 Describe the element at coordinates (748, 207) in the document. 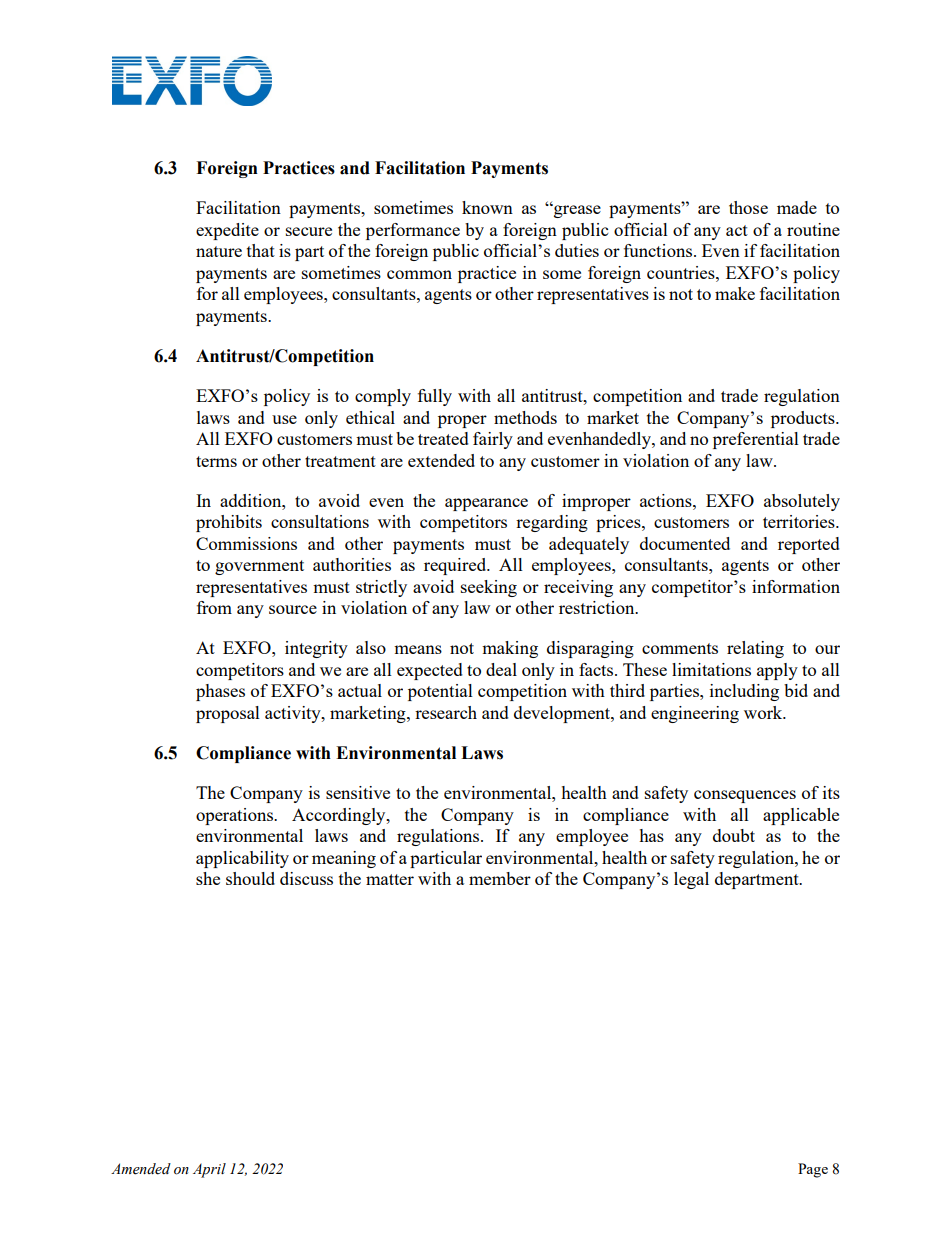

I see `those` at that location.
